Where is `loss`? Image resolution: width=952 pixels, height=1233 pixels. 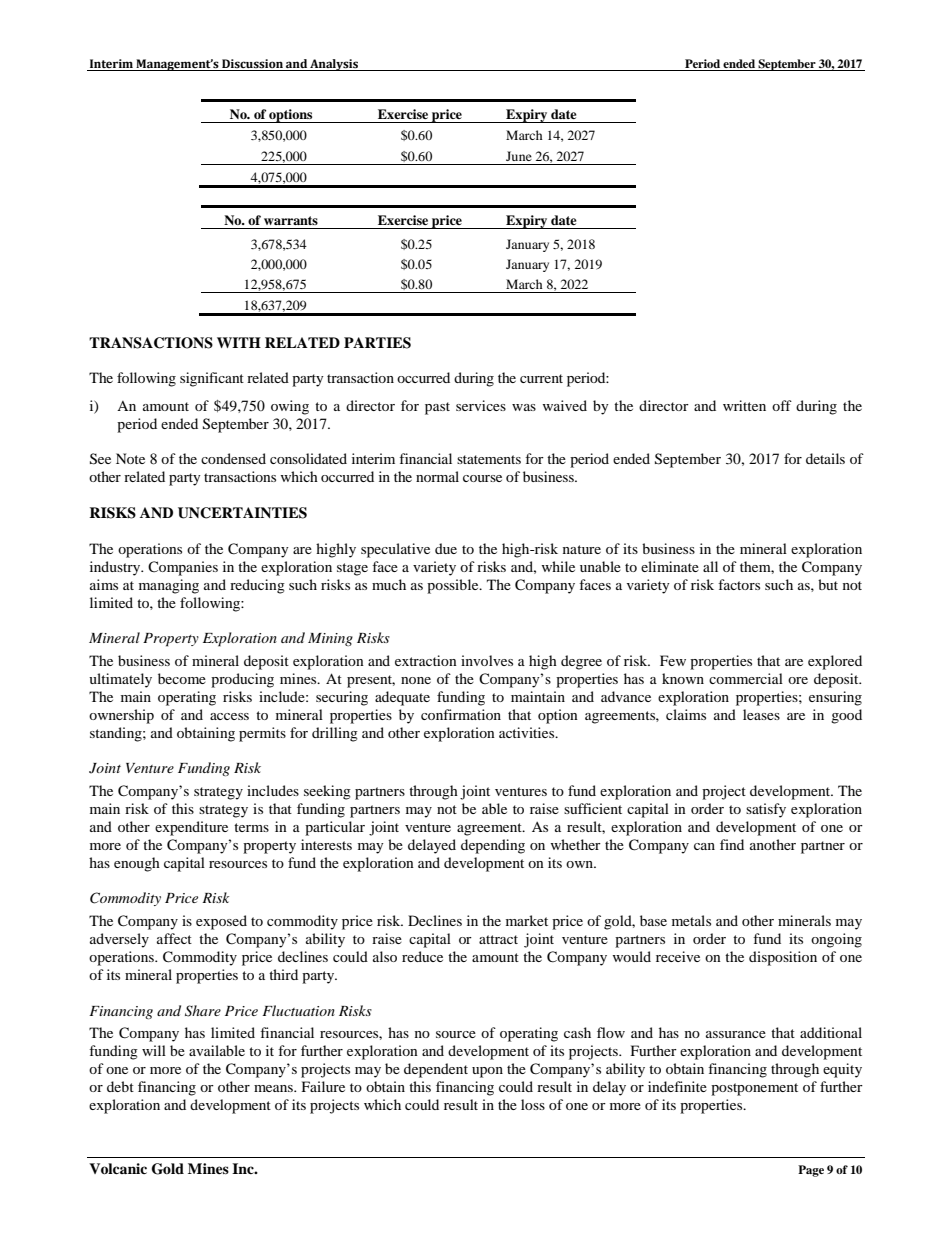 loss is located at coordinates (533, 1104).
